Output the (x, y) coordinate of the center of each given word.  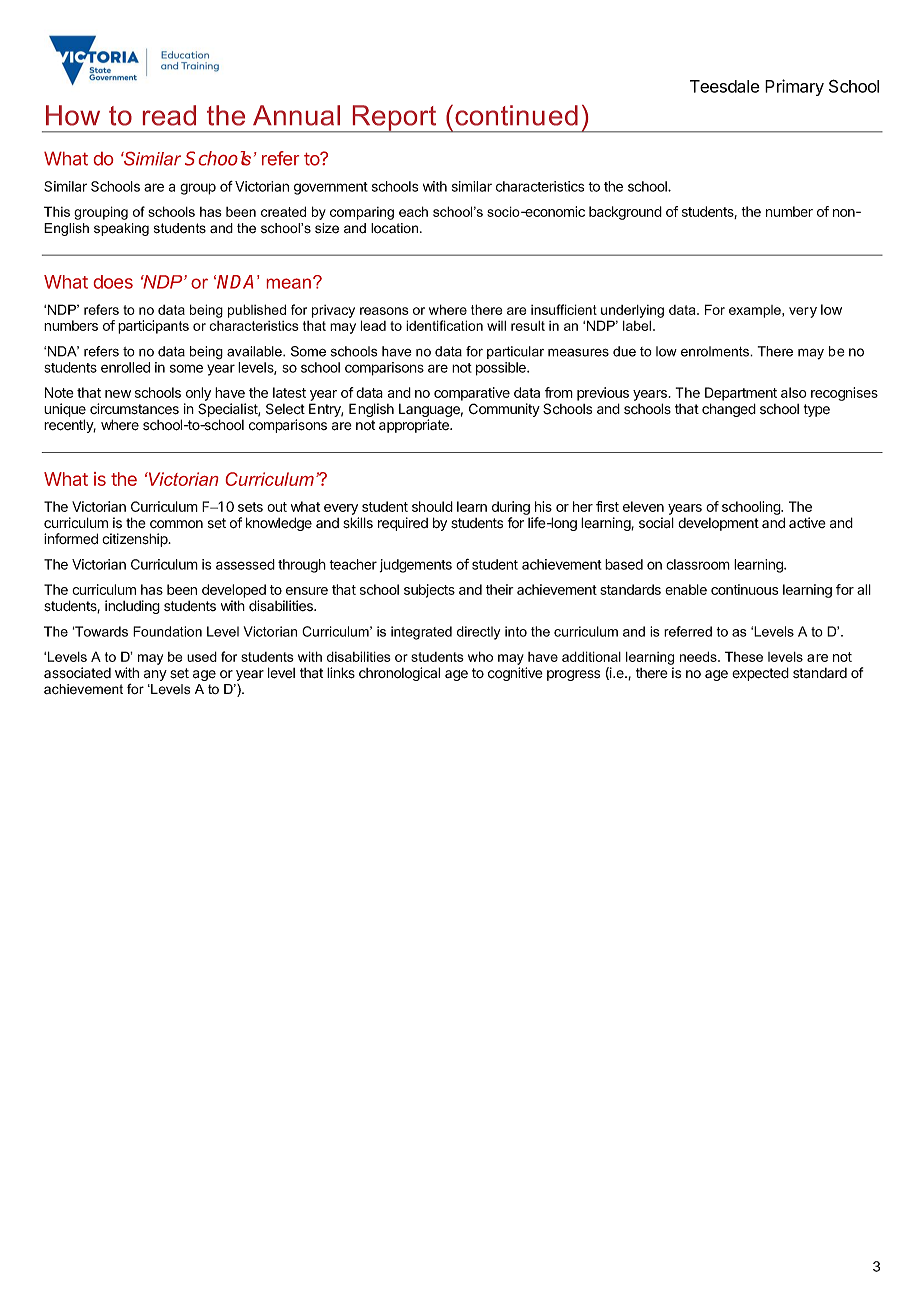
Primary (794, 87)
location (396, 228)
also (793, 392)
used (202, 656)
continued (516, 115)
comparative (472, 394)
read (169, 115)
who (480, 656)
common (176, 524)
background (625, 213)
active (807, 522)
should (432, 506)
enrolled (125, 367)
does (113, 282)
